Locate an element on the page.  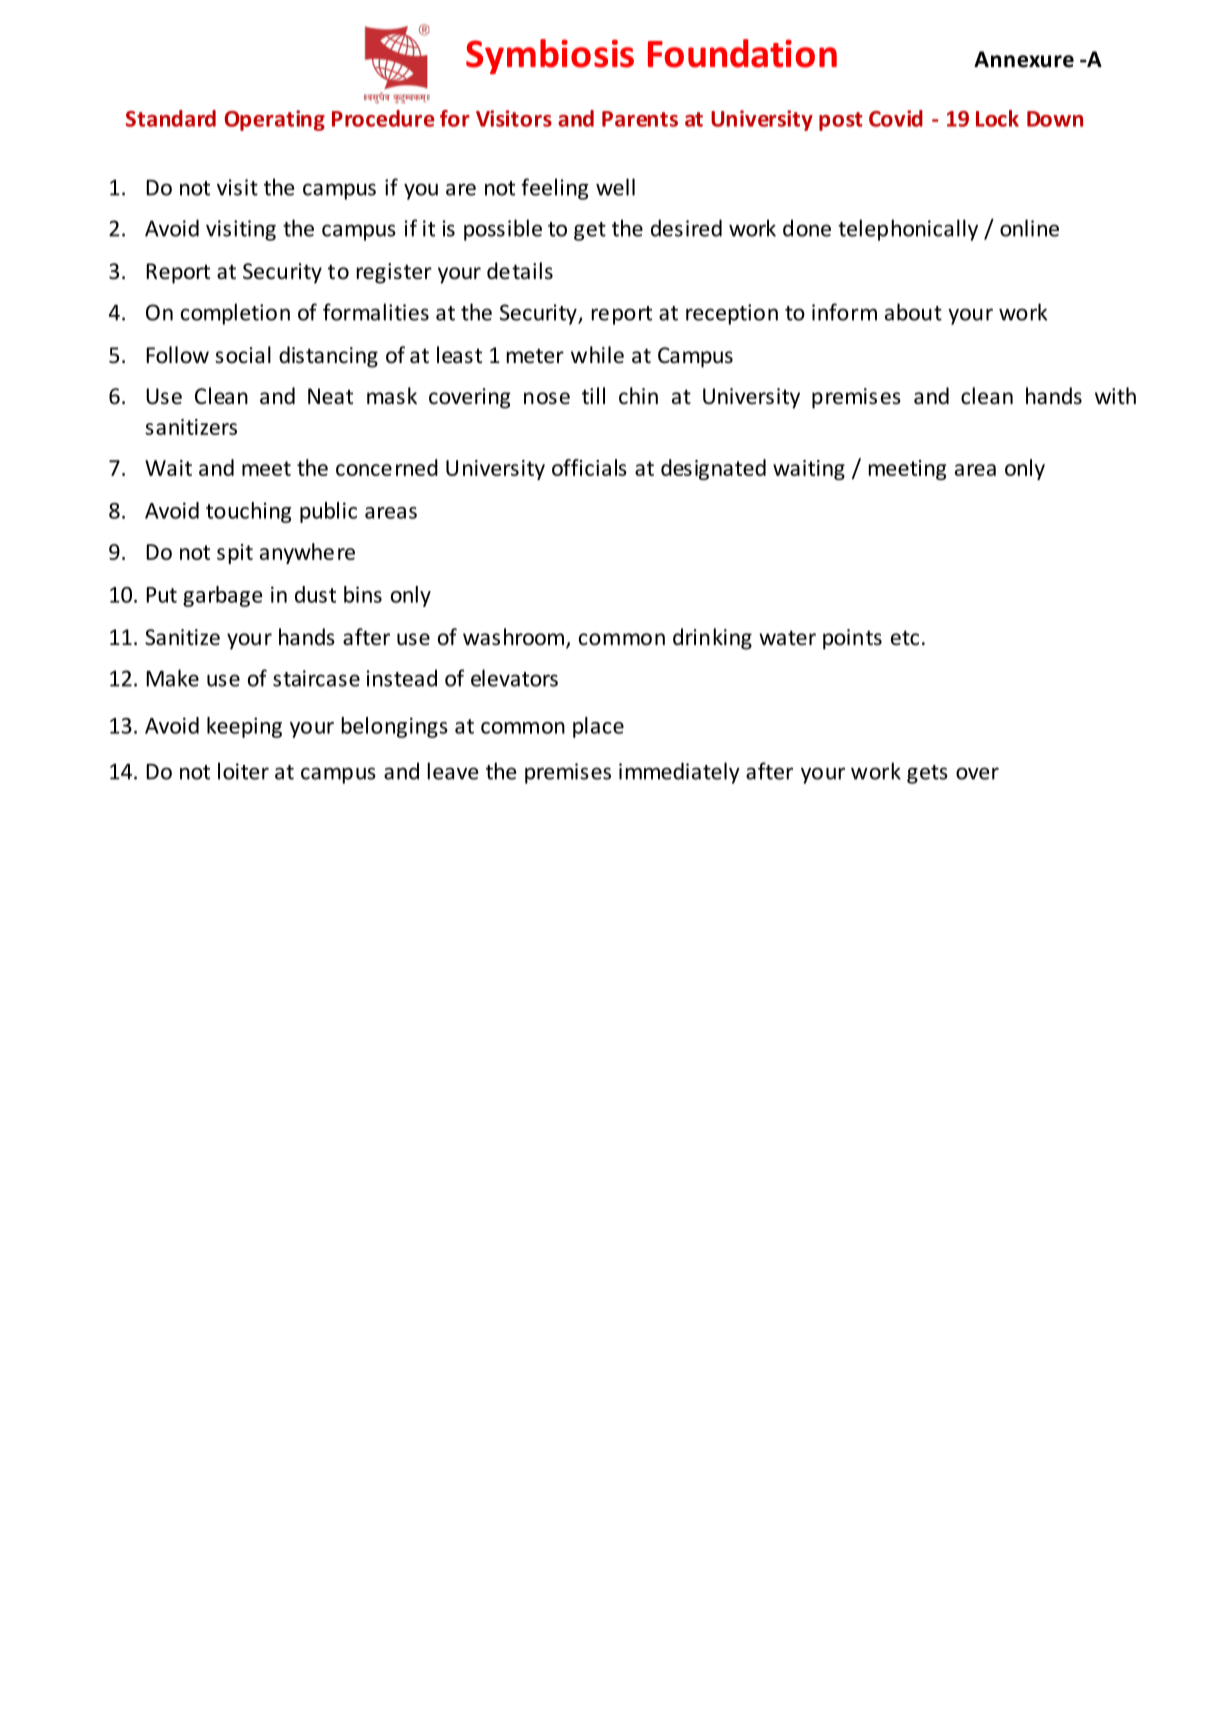
Operating is located at coordinates (274, 120).
